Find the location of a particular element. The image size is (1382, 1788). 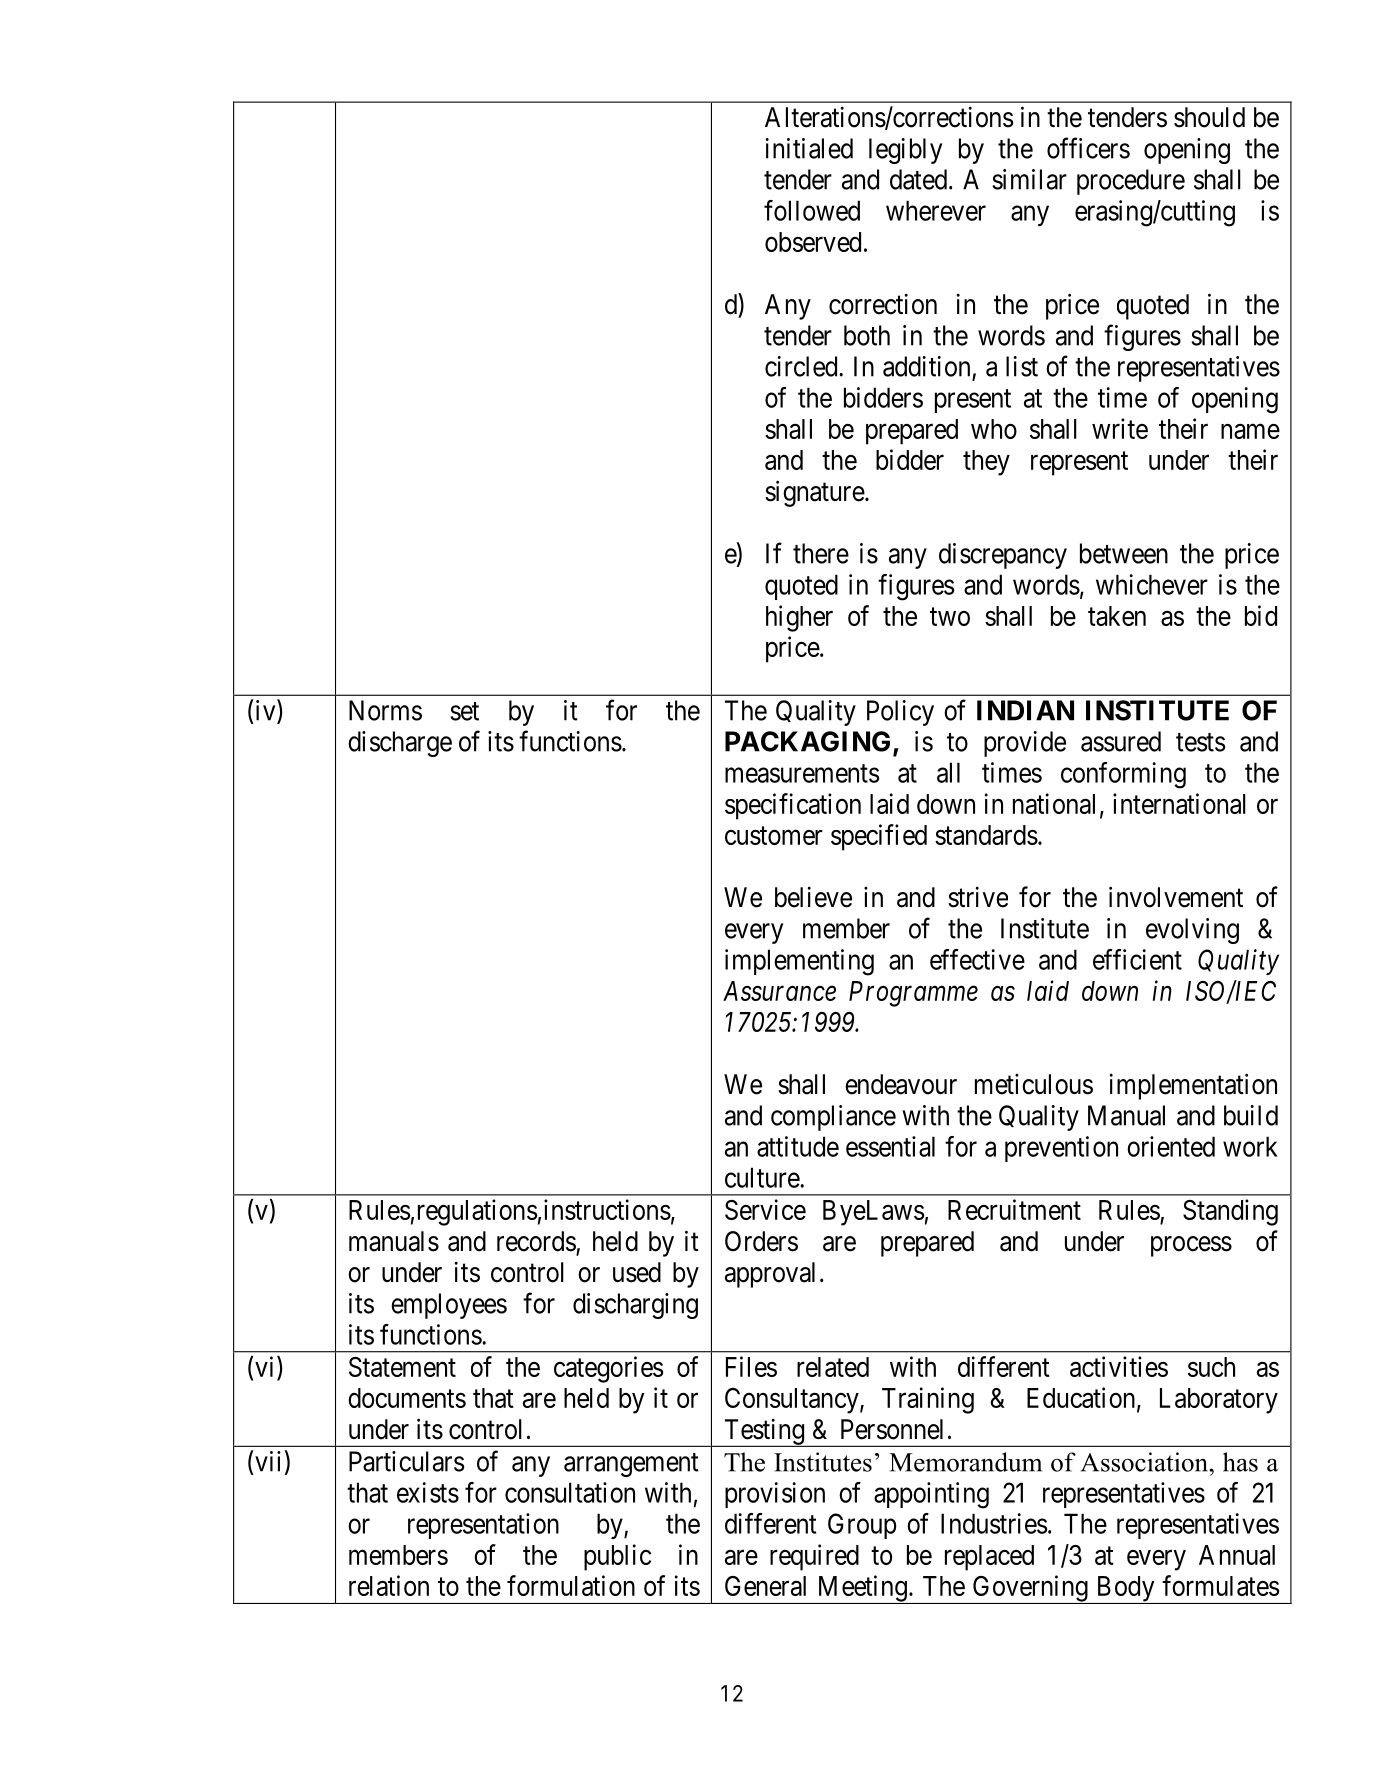

relation is located at coordinates (389, 1585).
